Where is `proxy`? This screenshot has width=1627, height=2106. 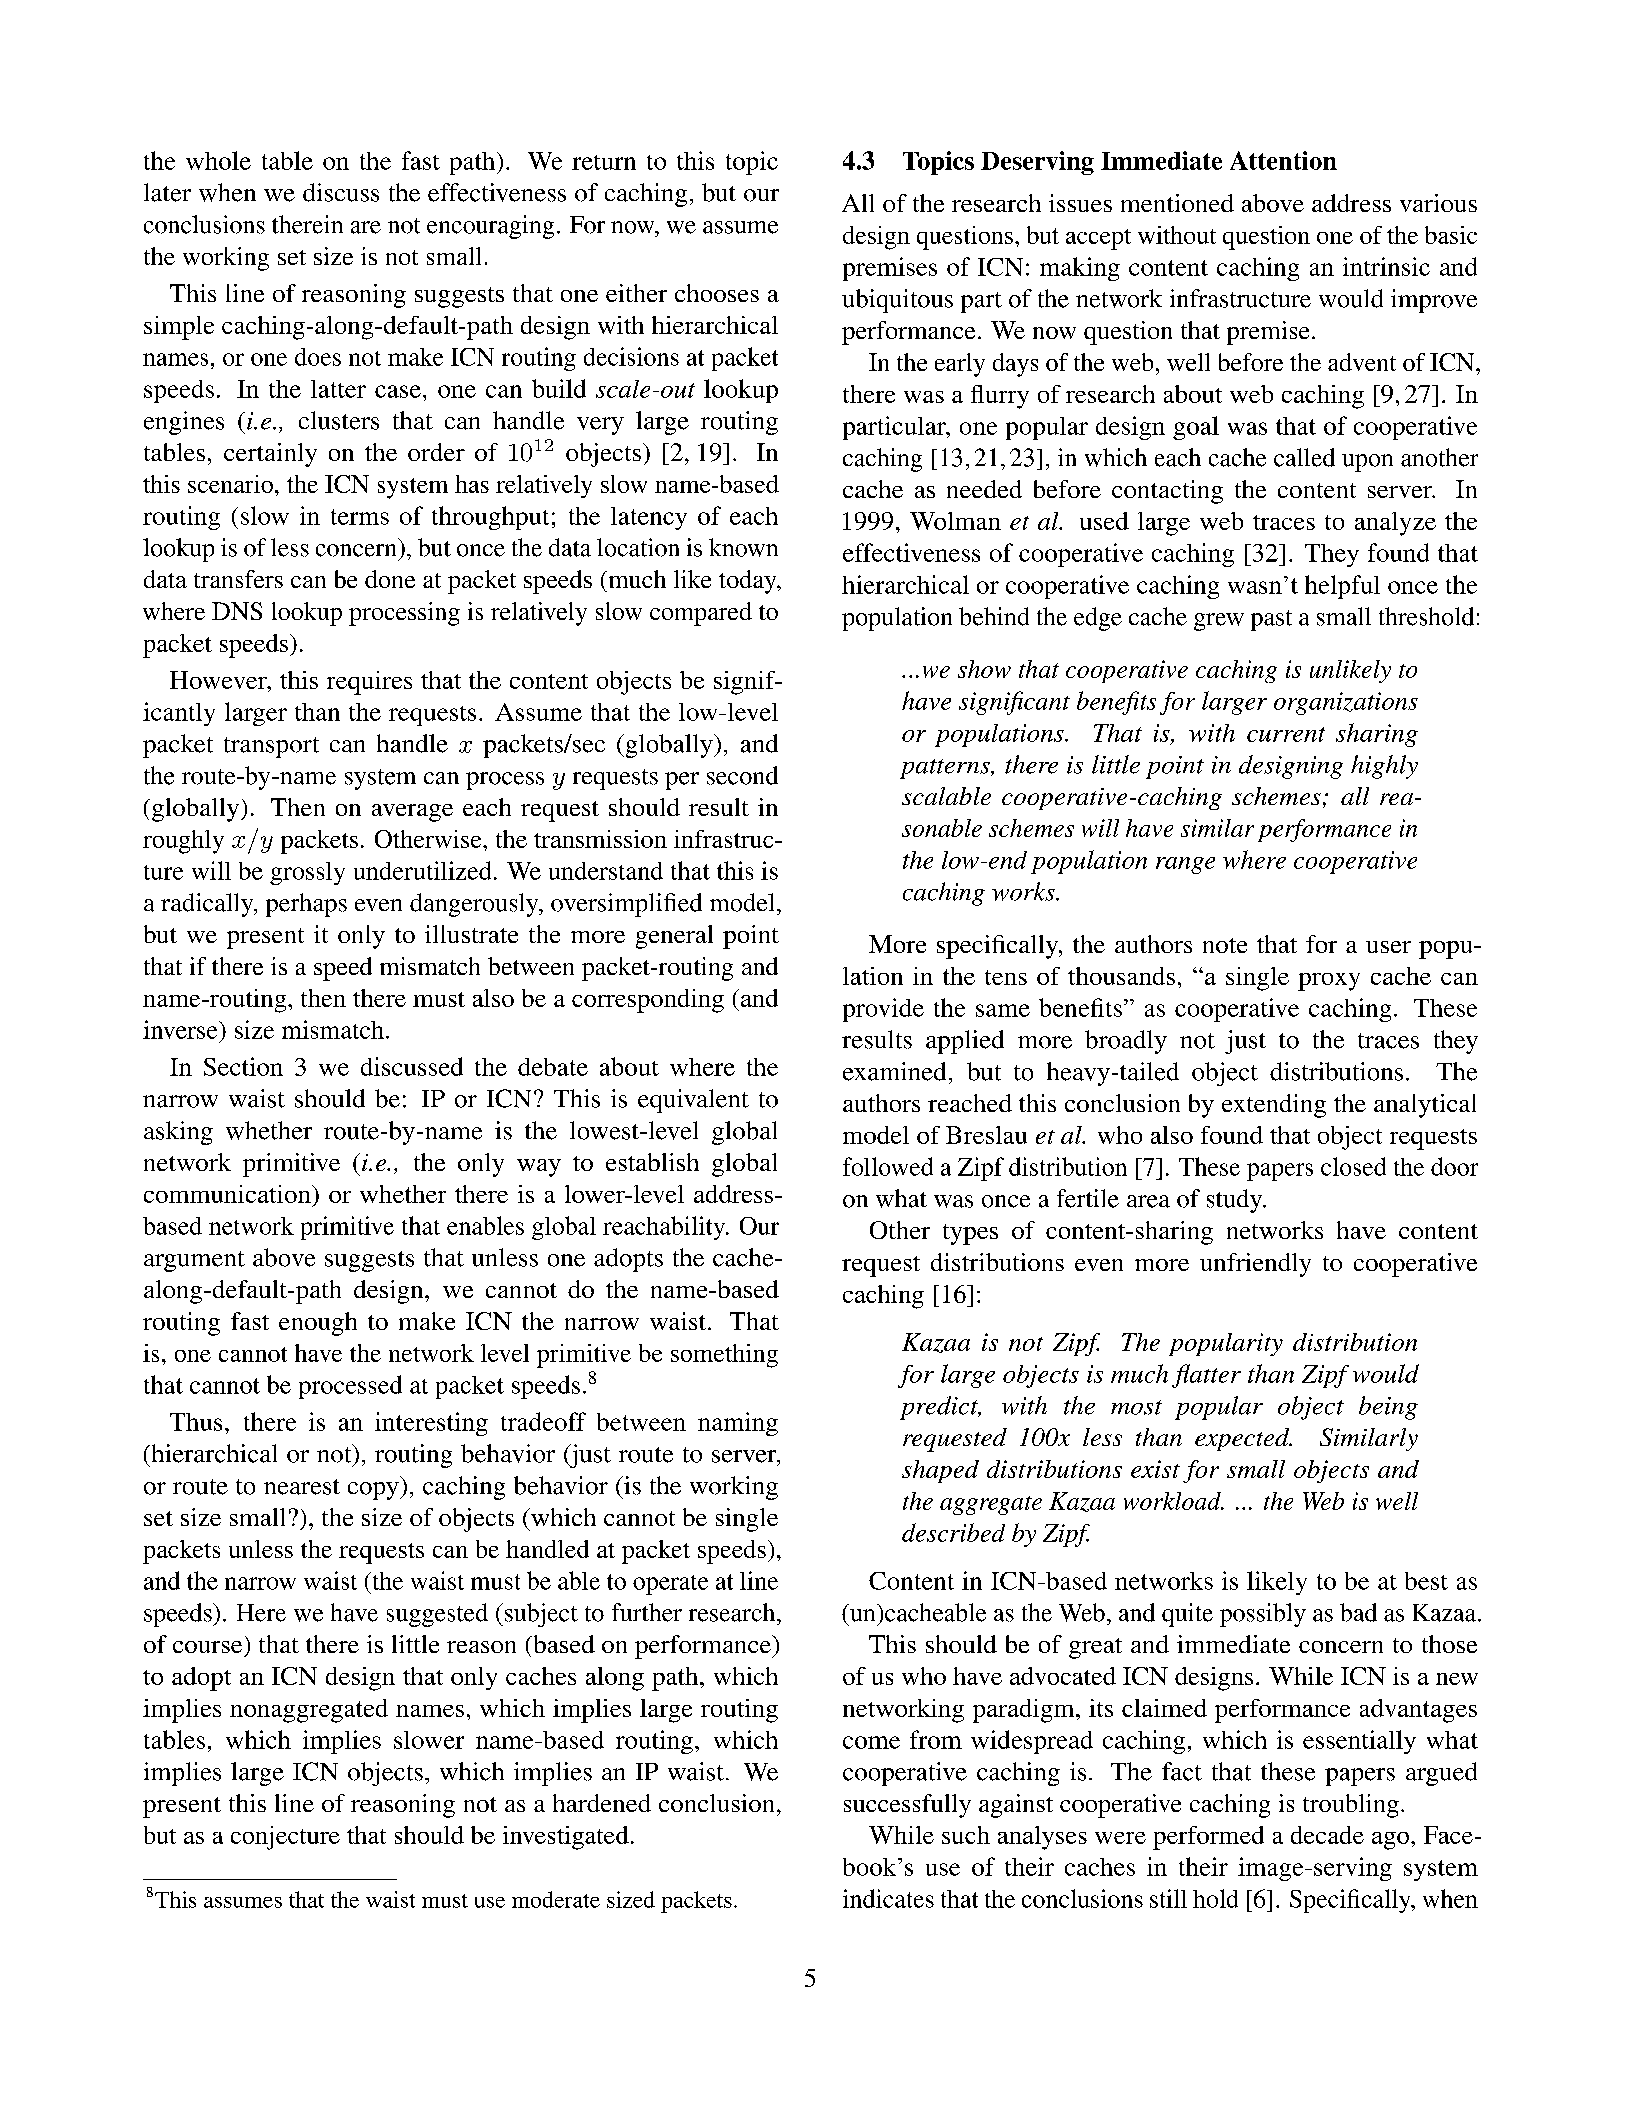 proxy is located at coordinates (1329, 982).
